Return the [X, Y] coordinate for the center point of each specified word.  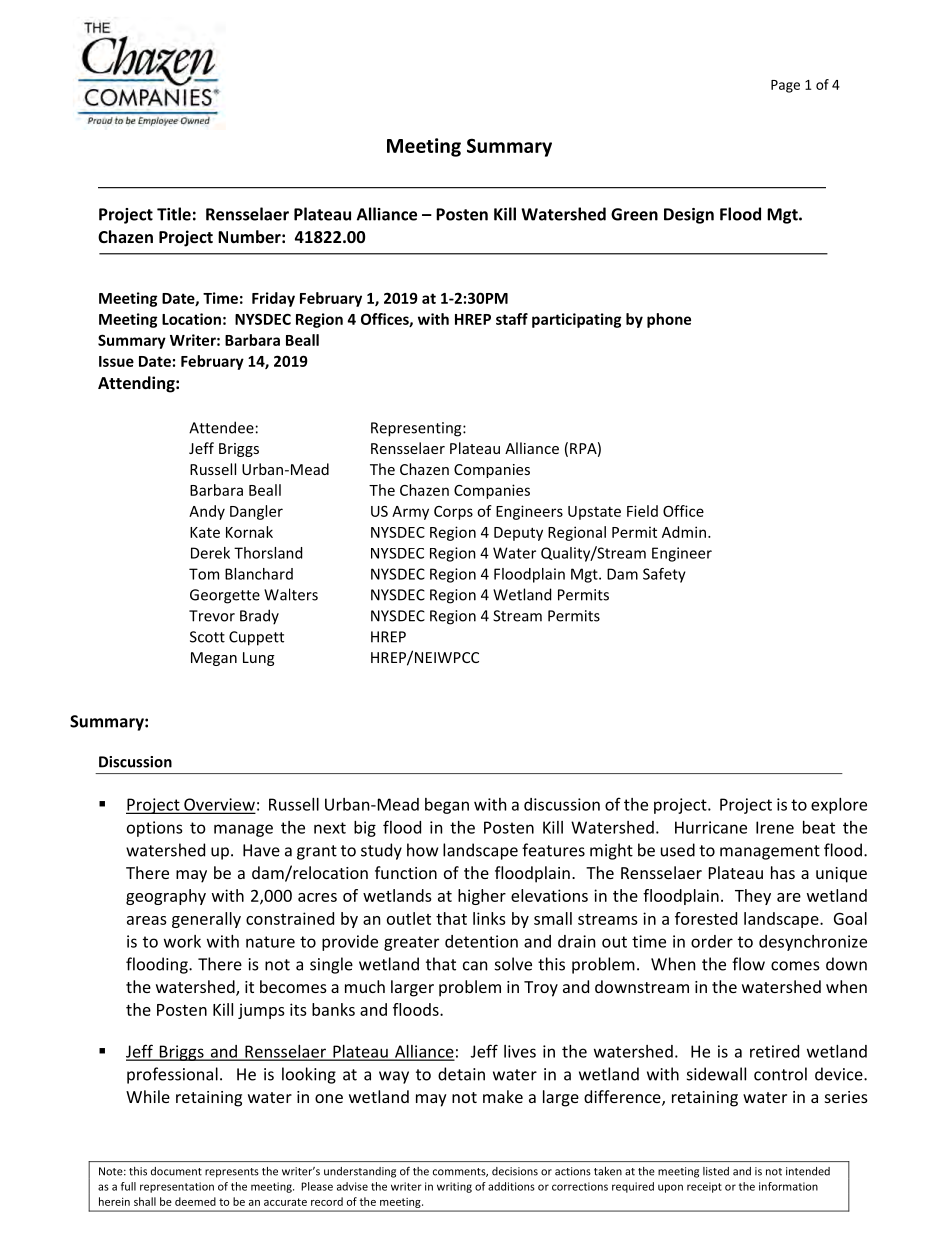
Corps [453, 513]
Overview [218, 805]
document [176, 1171]
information [788, 1186]
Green [634, 214]
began [447, 806]
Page [785, 86]
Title [174, 214]
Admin [684, 532]
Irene [775, 827]
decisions [515, 1171]
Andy [207, 512]
